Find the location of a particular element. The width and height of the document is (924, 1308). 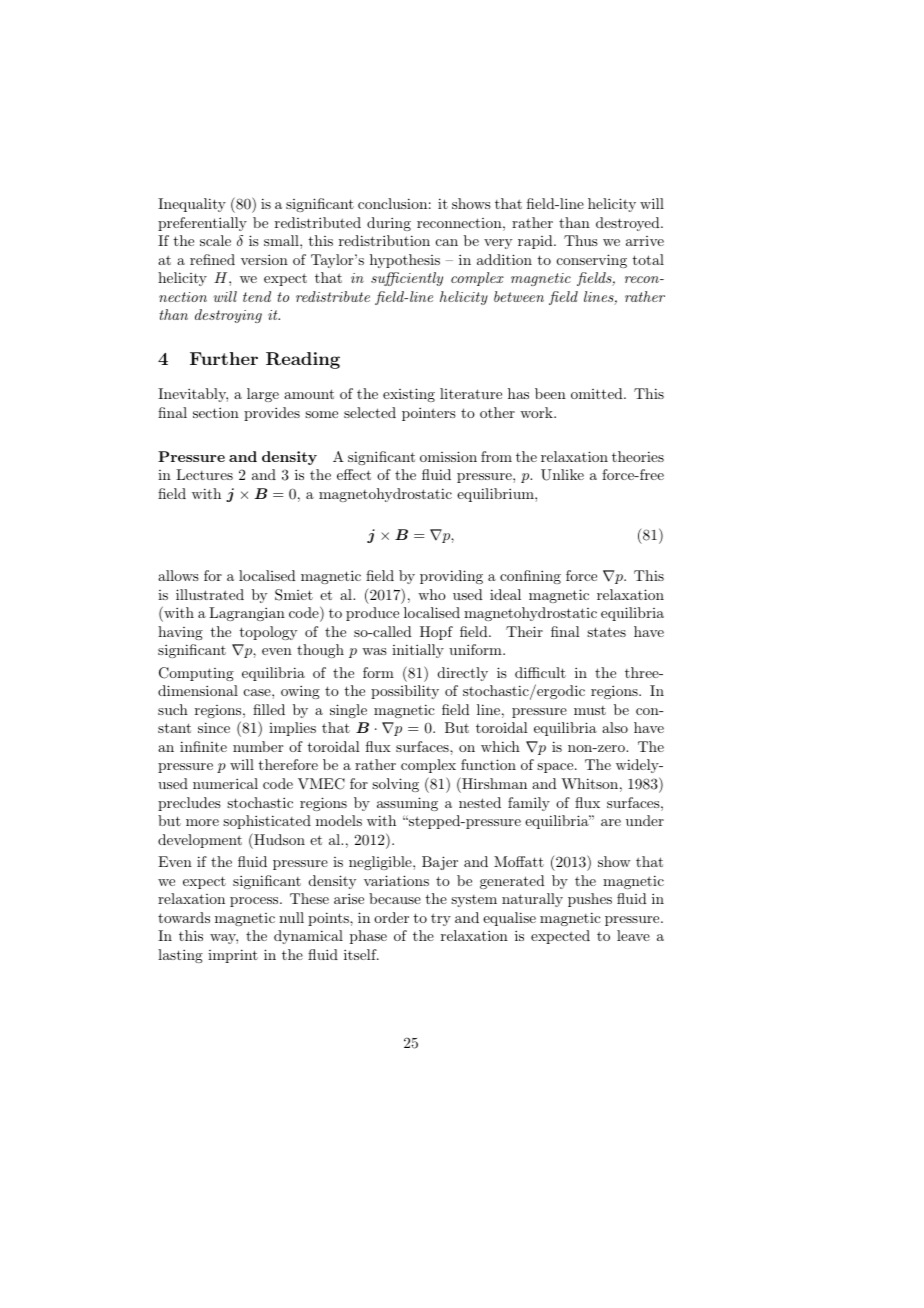

illustrated is located at coordinates (210, 594).
